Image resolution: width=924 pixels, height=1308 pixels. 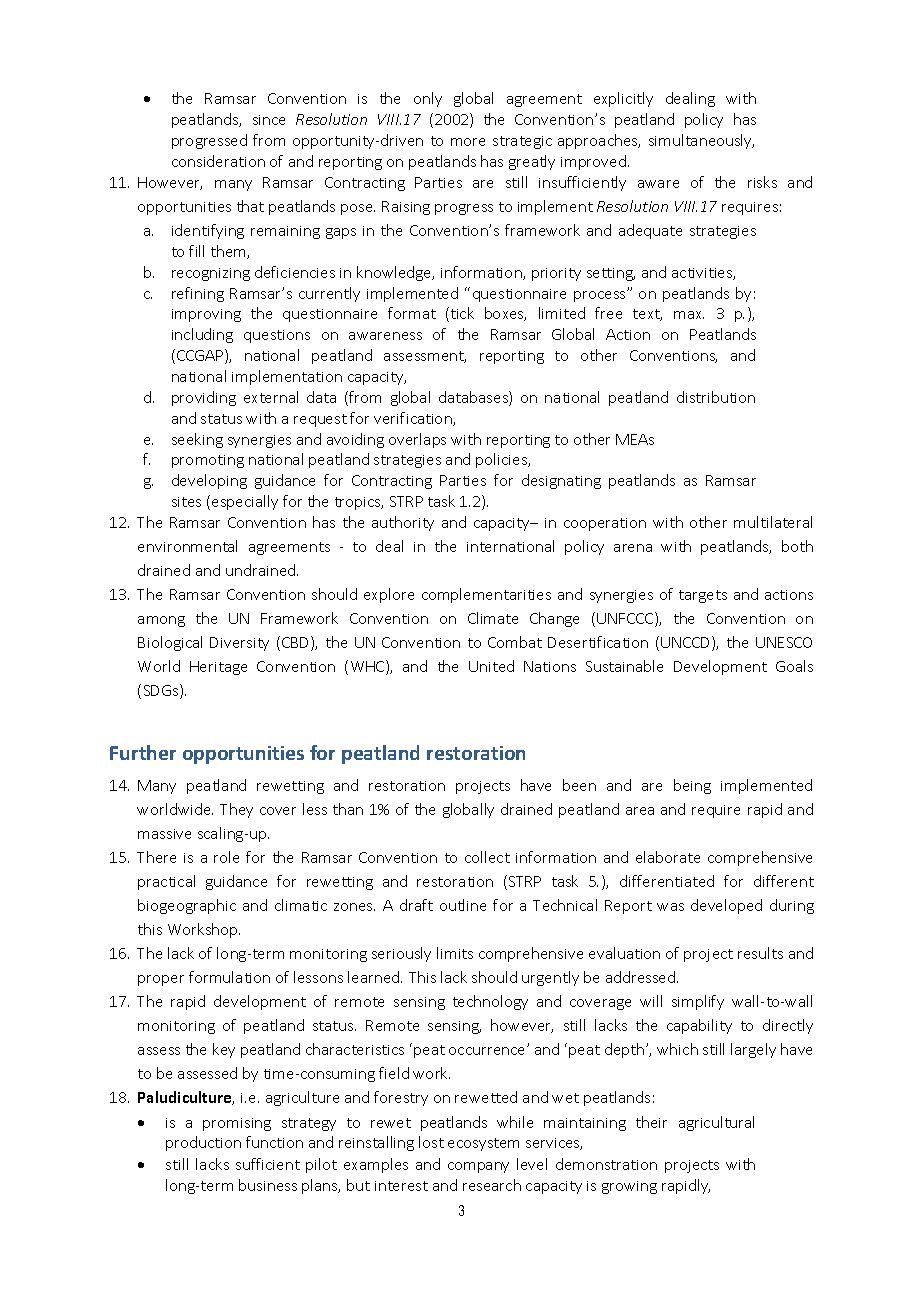 I want to click on targets, so click(x=703, y=596).
